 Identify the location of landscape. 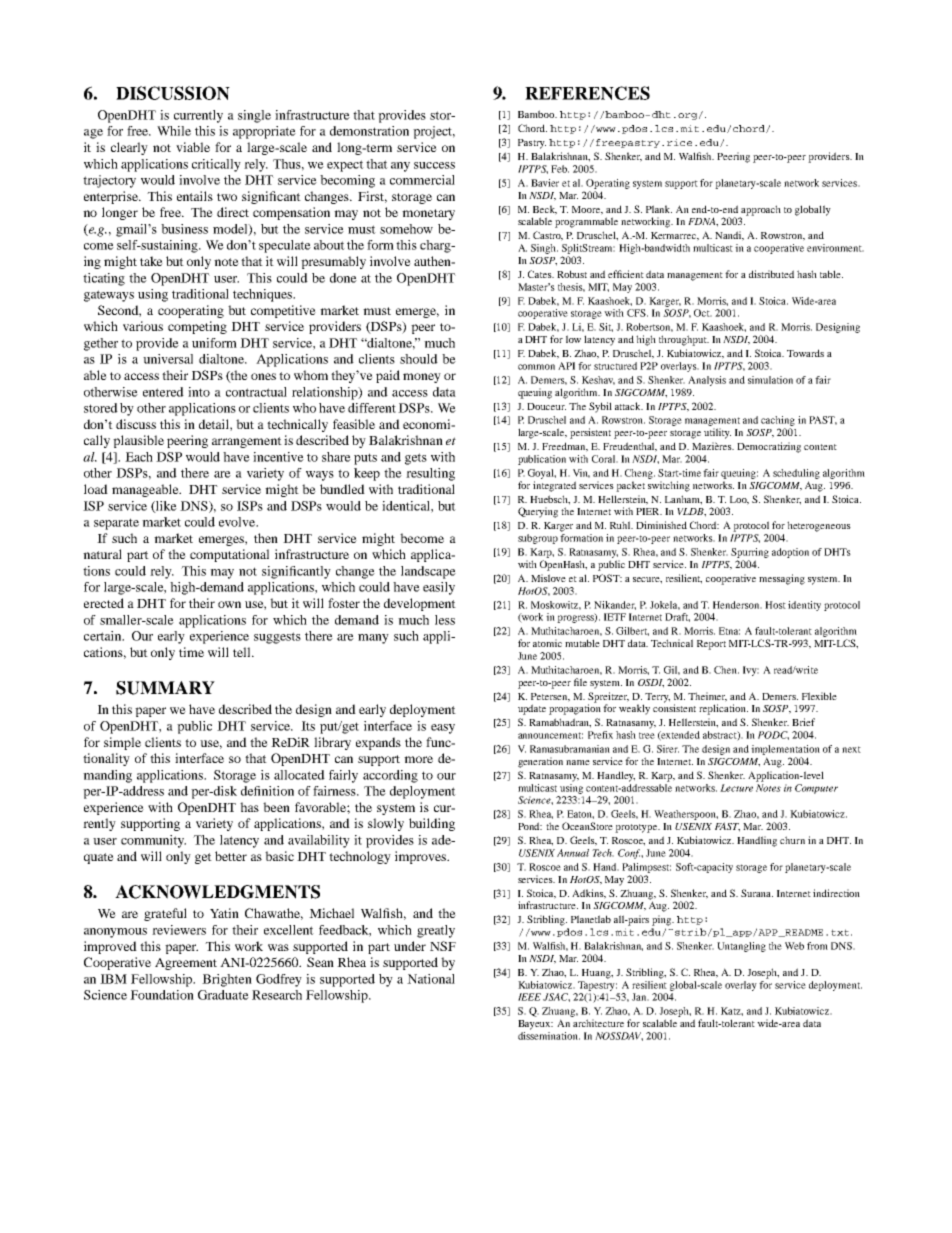
(428, 572).
